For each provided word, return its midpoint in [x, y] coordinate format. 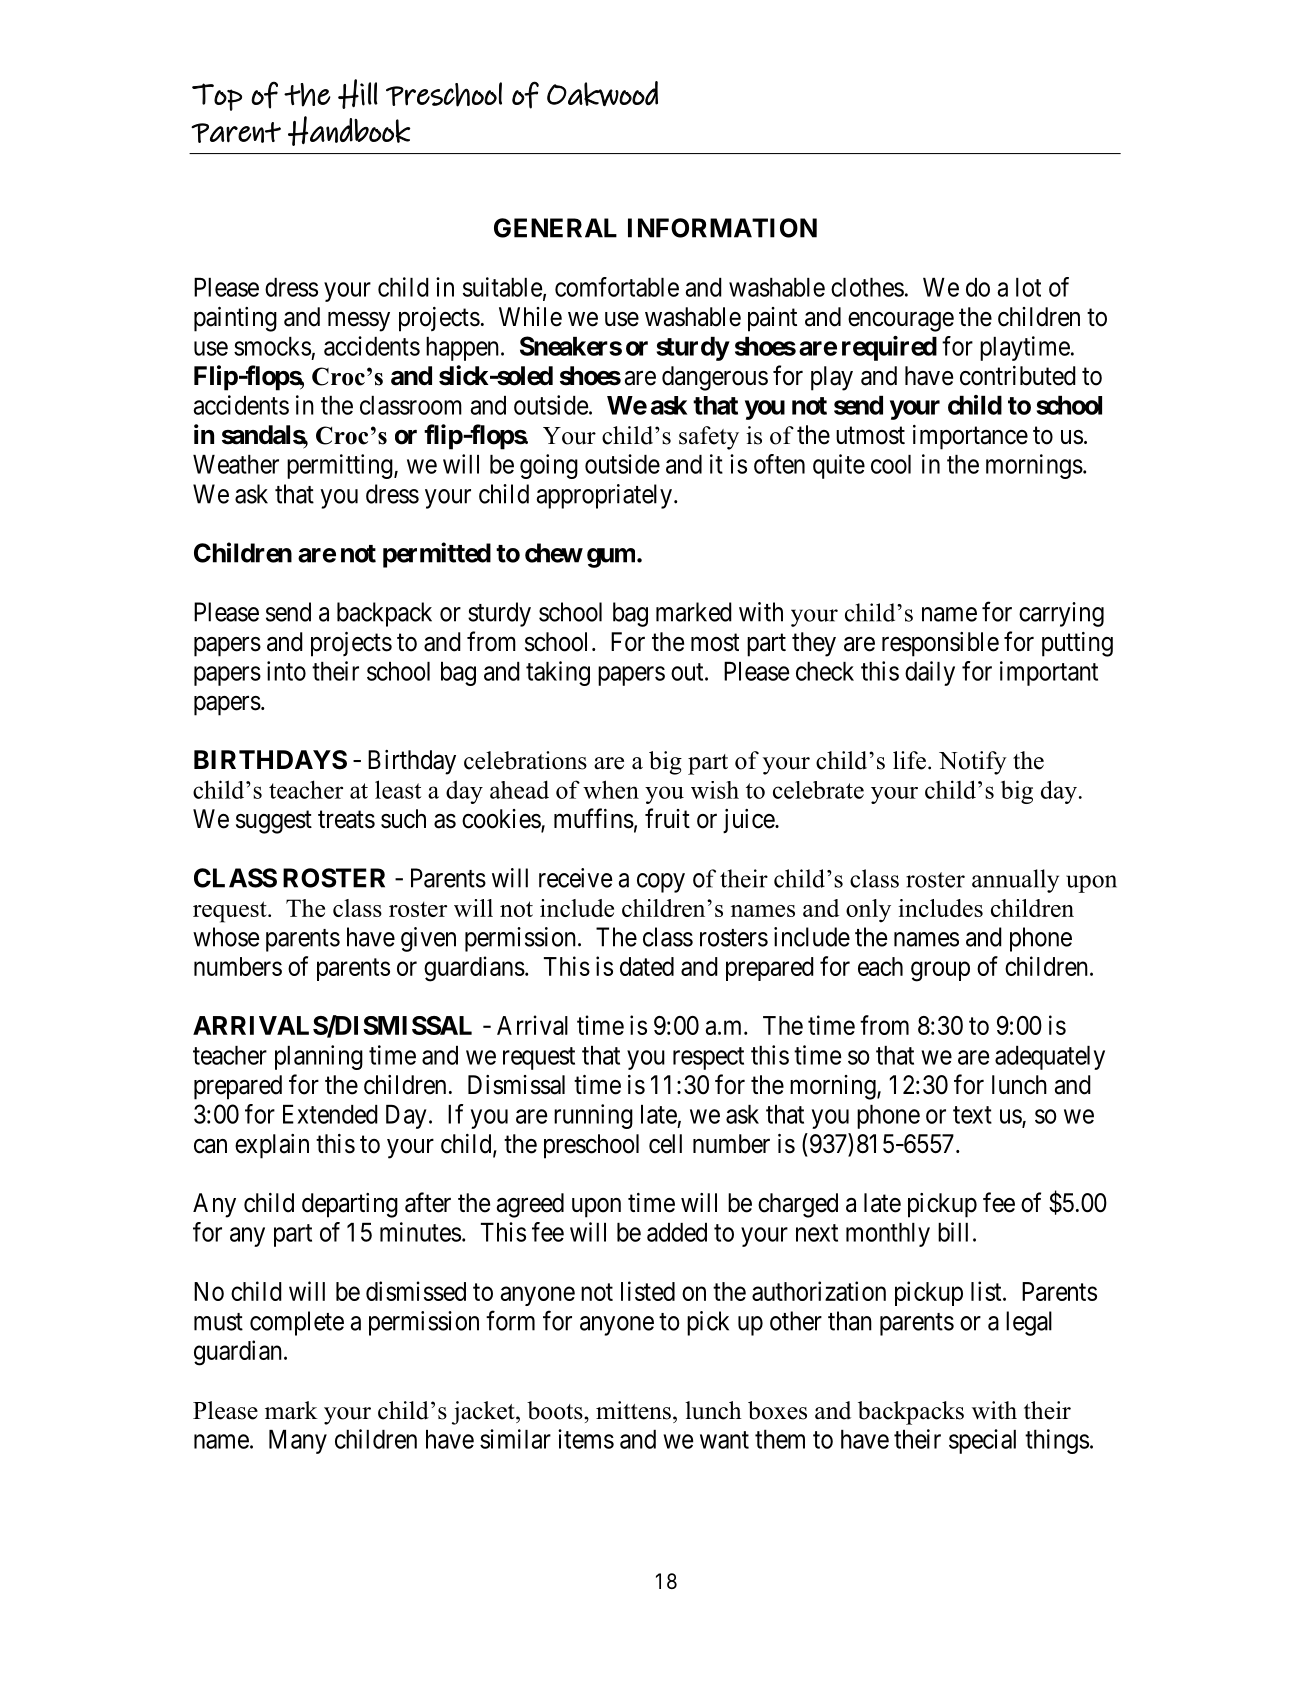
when [611, 789]
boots [556, 1410]
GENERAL [555, 228]
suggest [274, 822]
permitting [341, 466]
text [972, 1115]
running [593, 1116]
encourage [901, 322]
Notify [973, 763]
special [982, 1441]
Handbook [349, 131]
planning [319, 1057]
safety [709, 438]
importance [970, 437]
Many [298, 1442]
